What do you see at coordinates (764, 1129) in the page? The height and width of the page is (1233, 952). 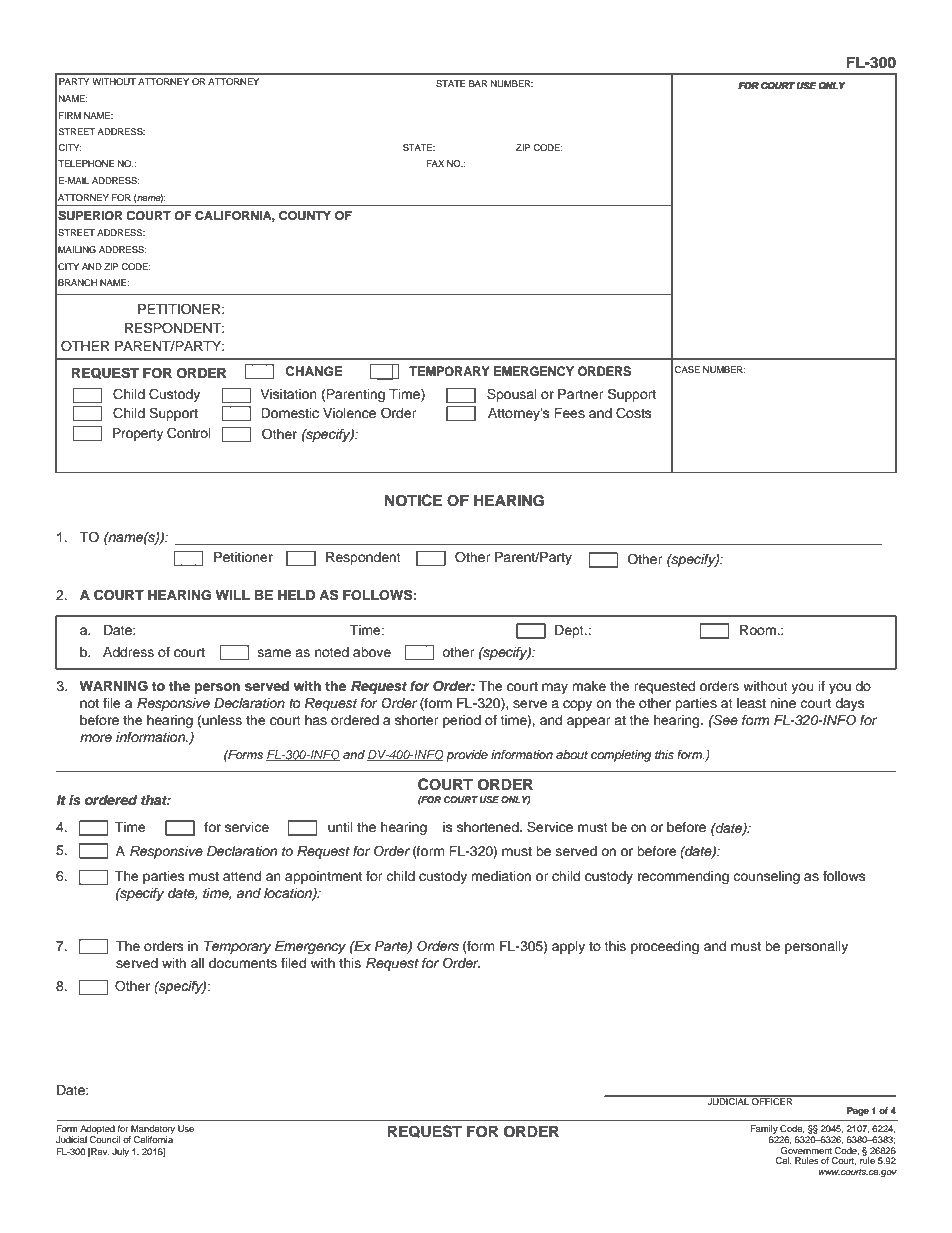 I see `Family` at bounding box center [764, 1129].
